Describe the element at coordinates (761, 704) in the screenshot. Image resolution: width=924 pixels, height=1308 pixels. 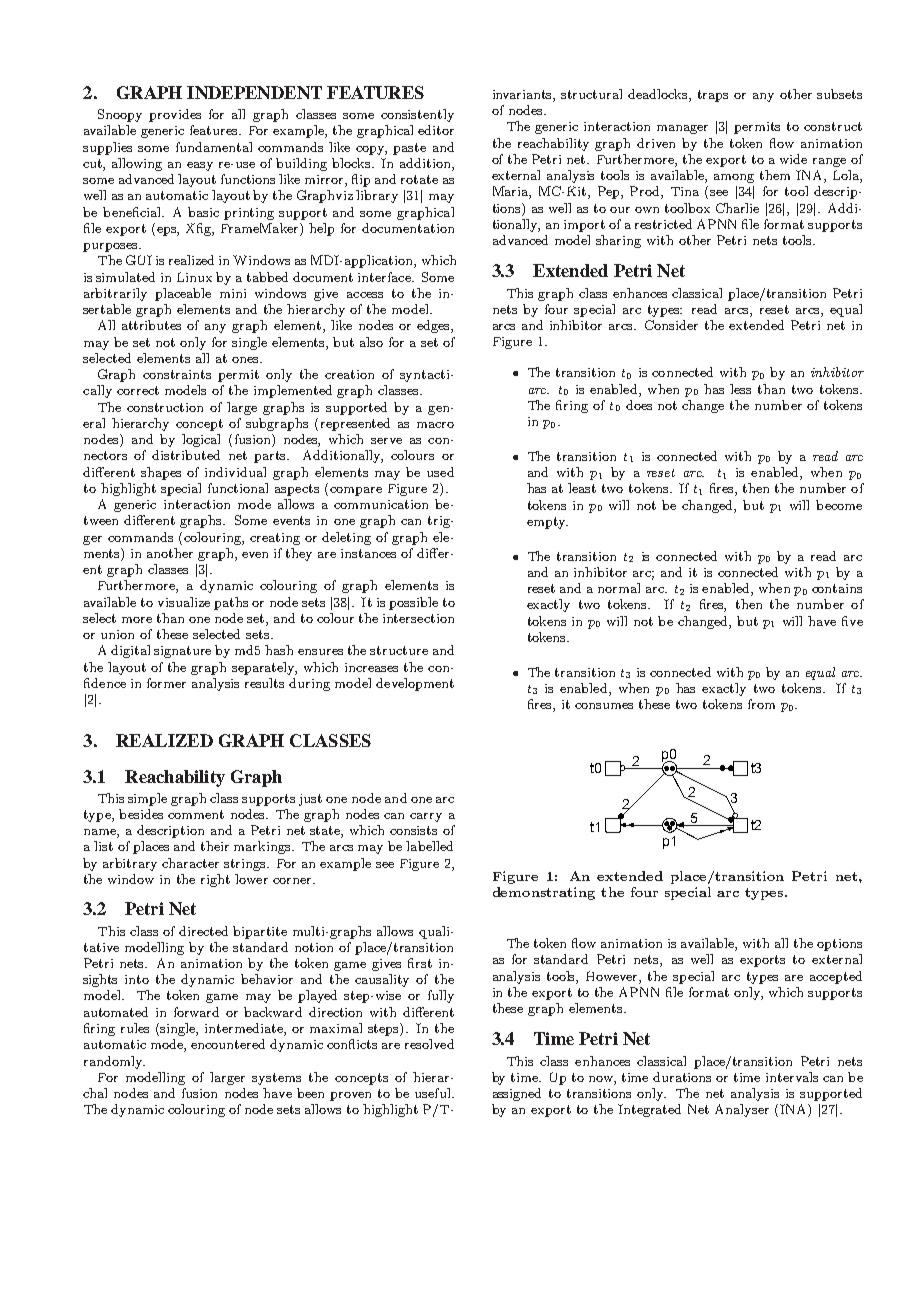
I see `from` at that location.
